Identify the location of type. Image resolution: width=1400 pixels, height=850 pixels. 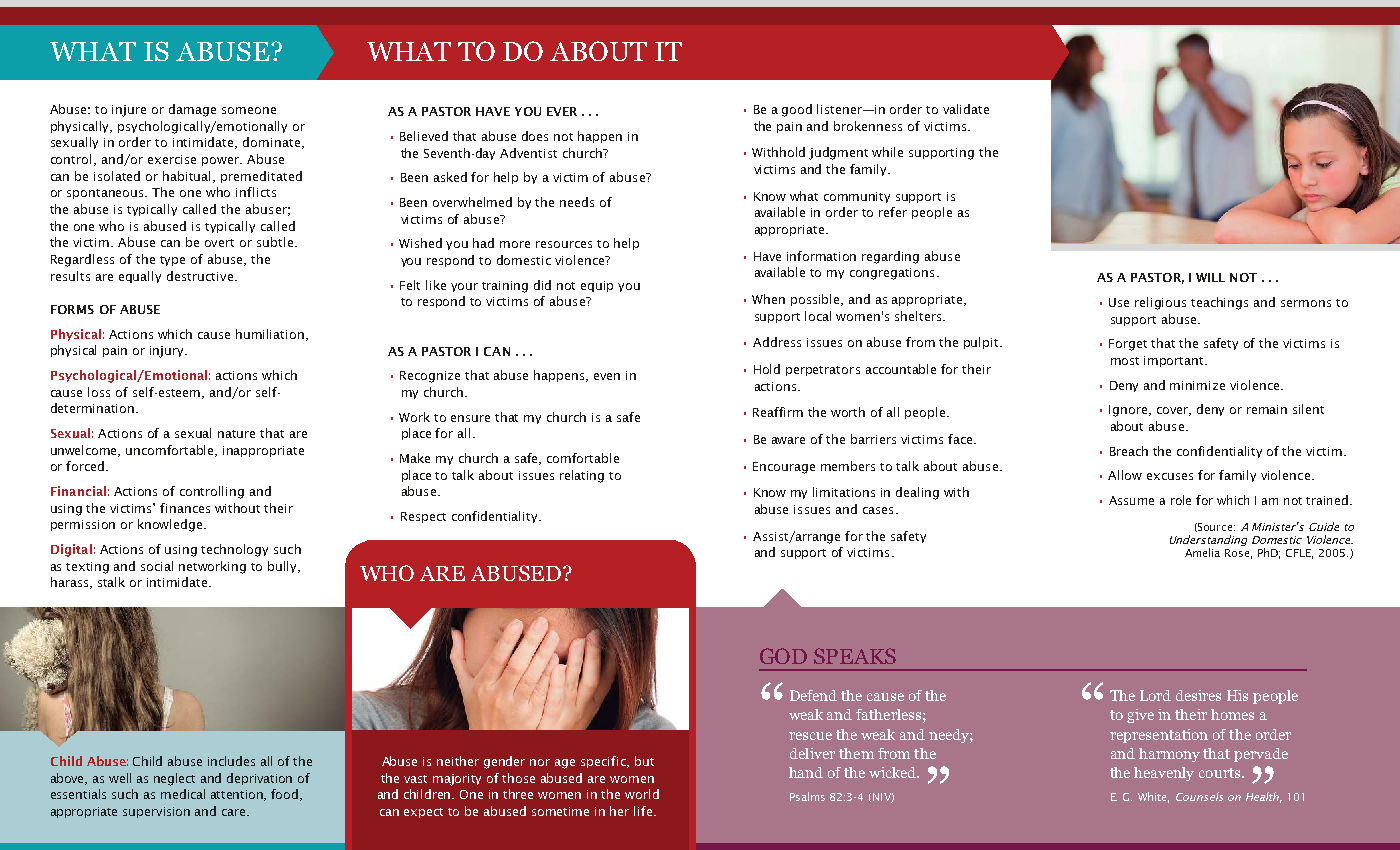
(172, 261).
